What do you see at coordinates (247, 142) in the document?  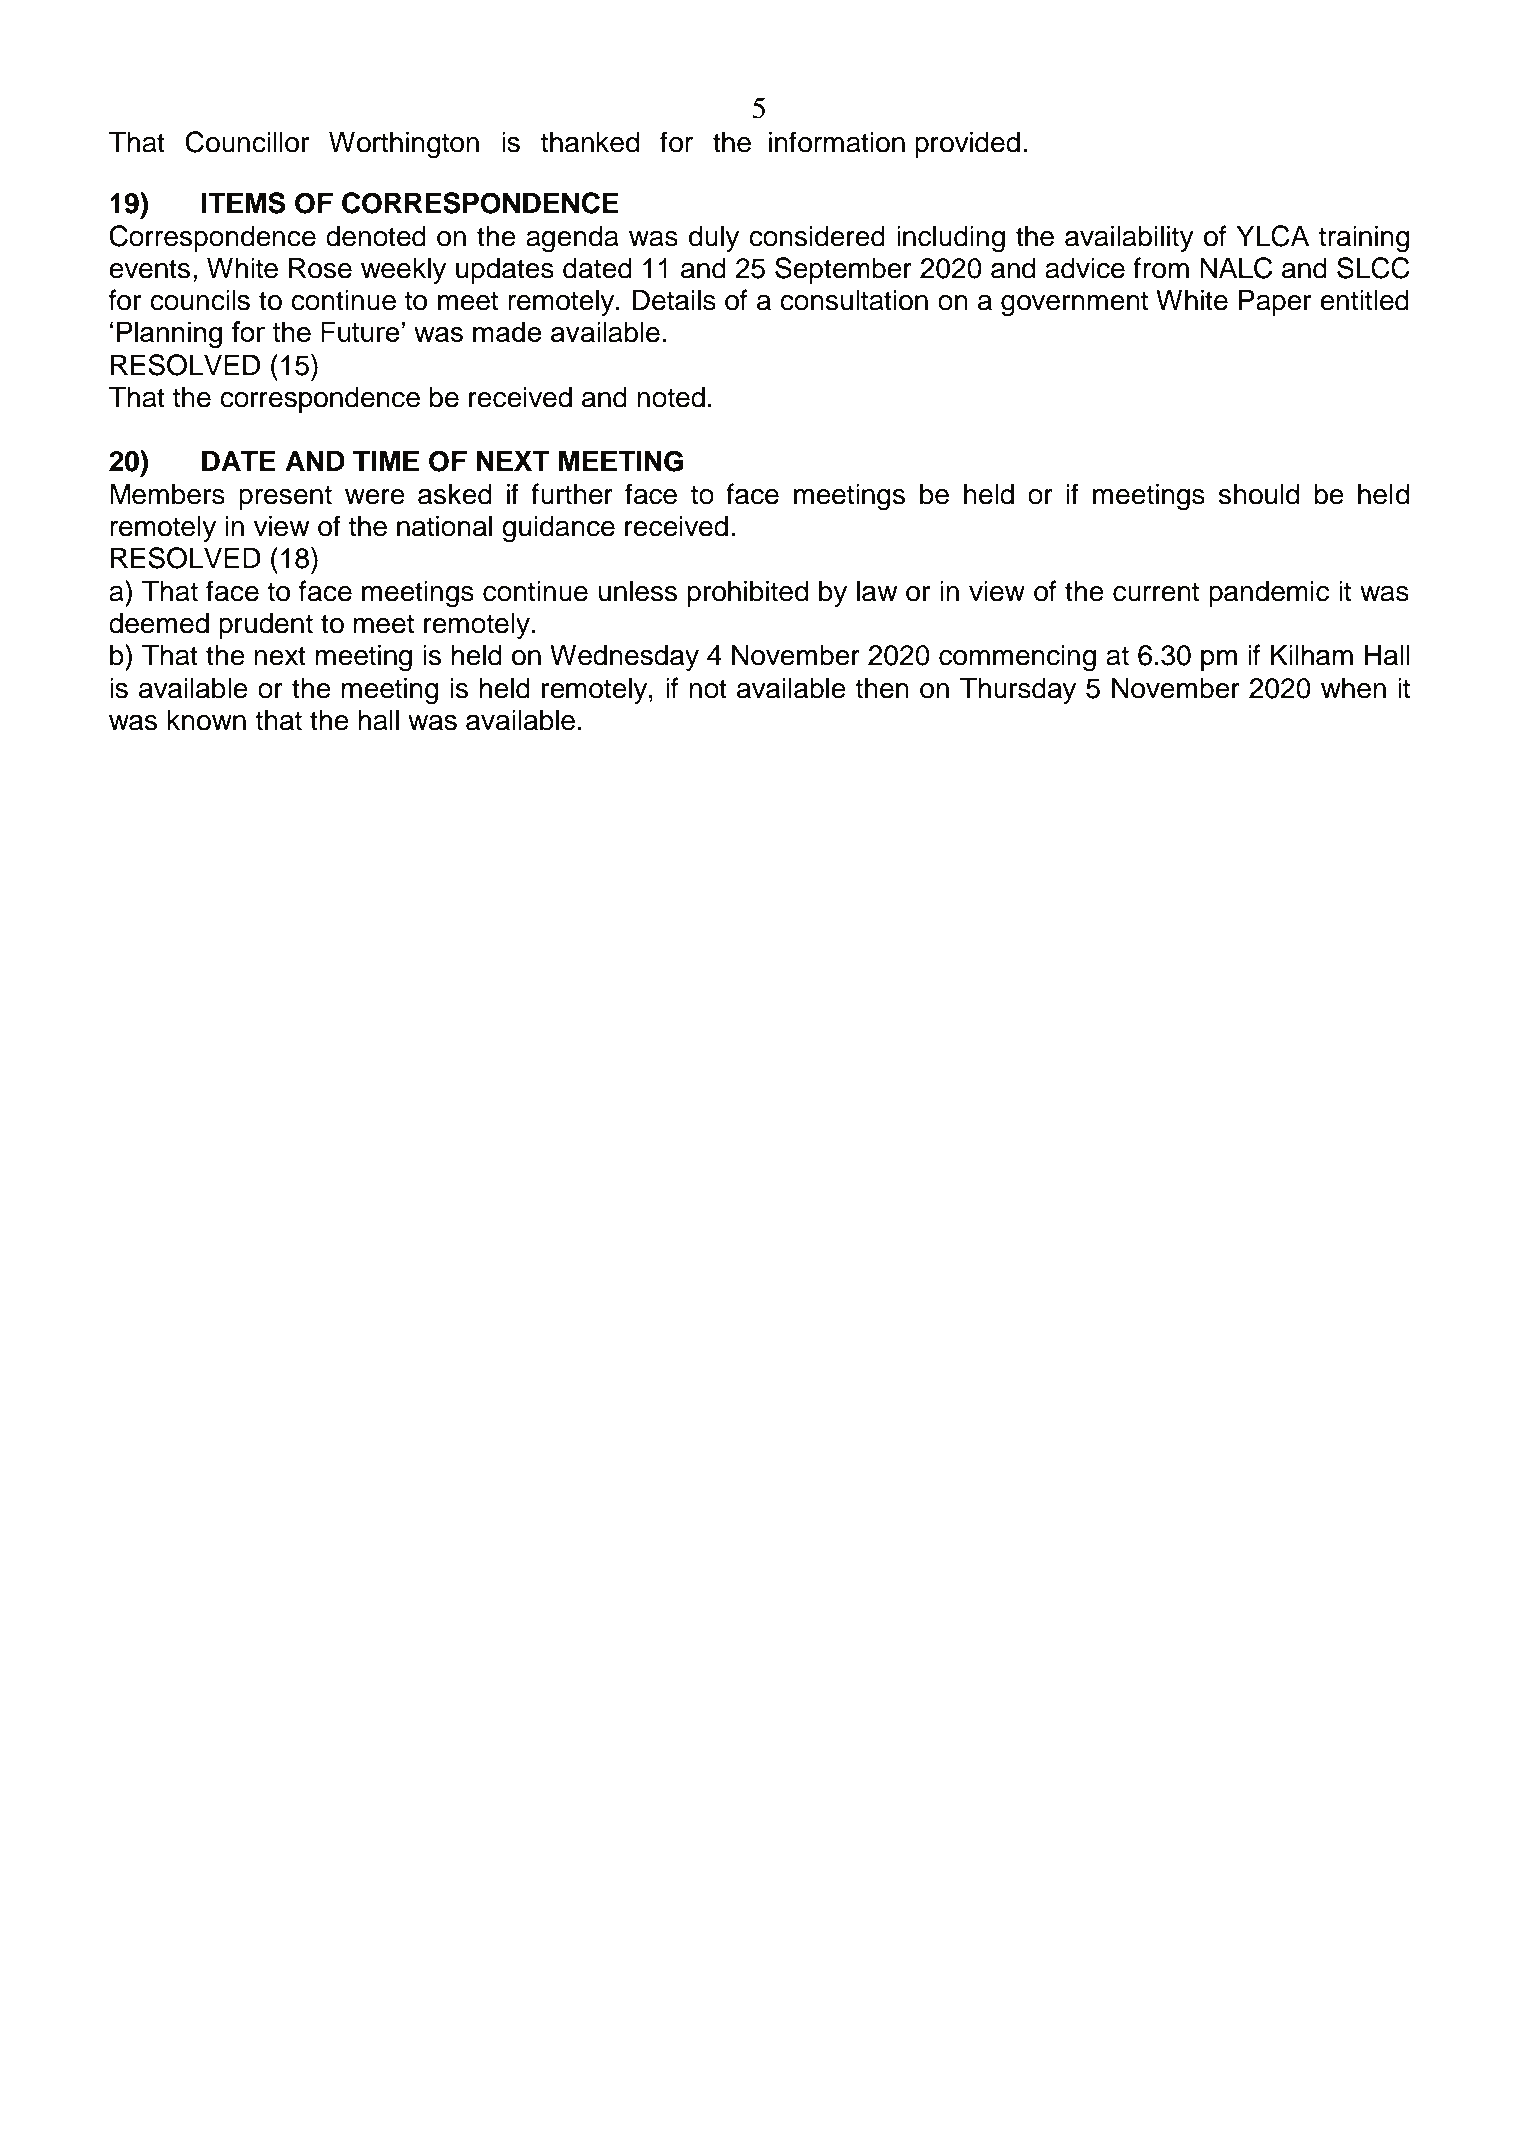 I see `Councillor` at bounding box center [247, 142].
